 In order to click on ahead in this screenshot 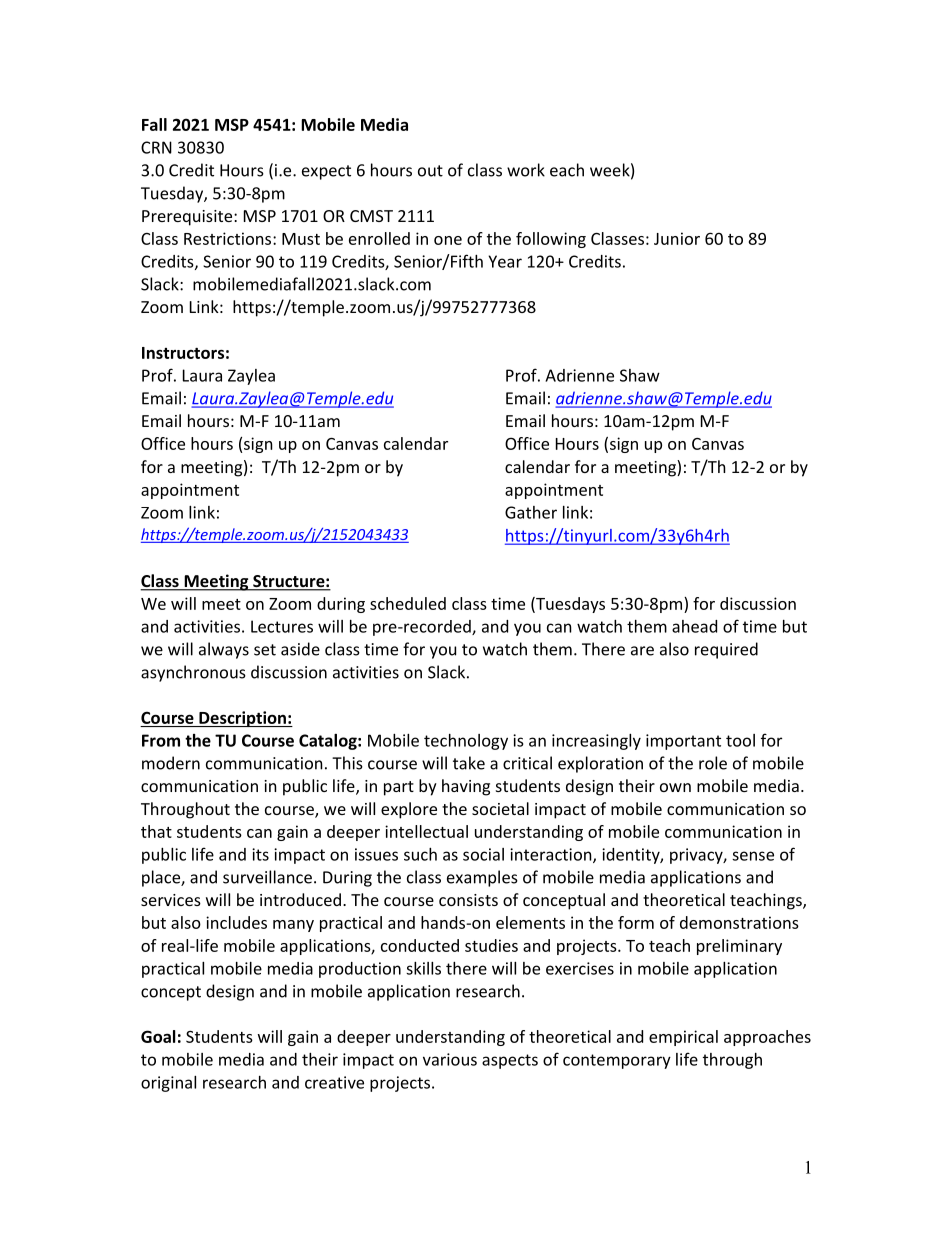, I will do `click(694, 626)`.
